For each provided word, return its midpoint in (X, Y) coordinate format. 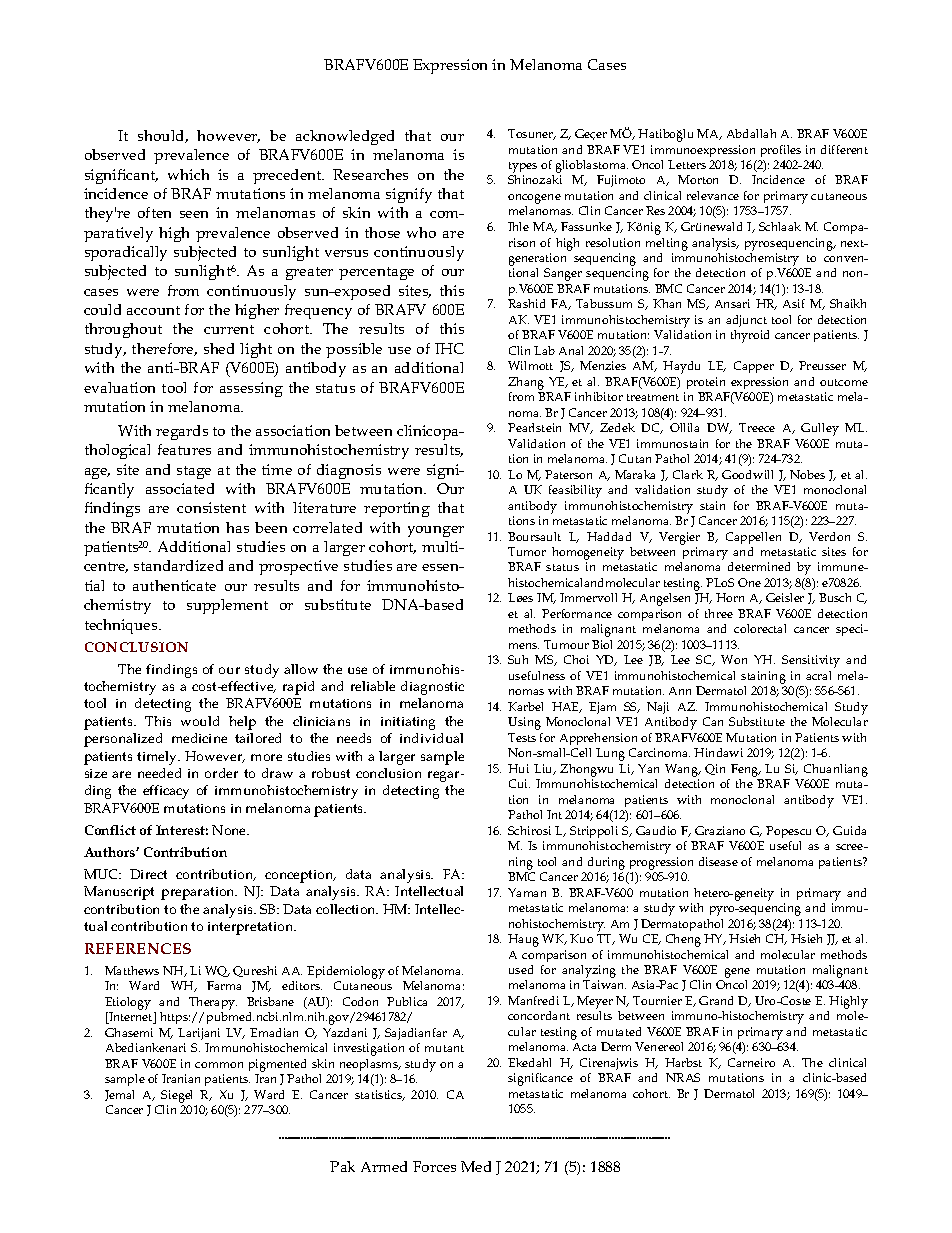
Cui (519, 783)
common (219, 1065)
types (523, 167)
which (188, 174)
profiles (781, 151)
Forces (434, 1166)
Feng (746, 770)
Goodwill (747, 474)
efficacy (166, 792)
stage (194, 472)
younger (436, 531)
